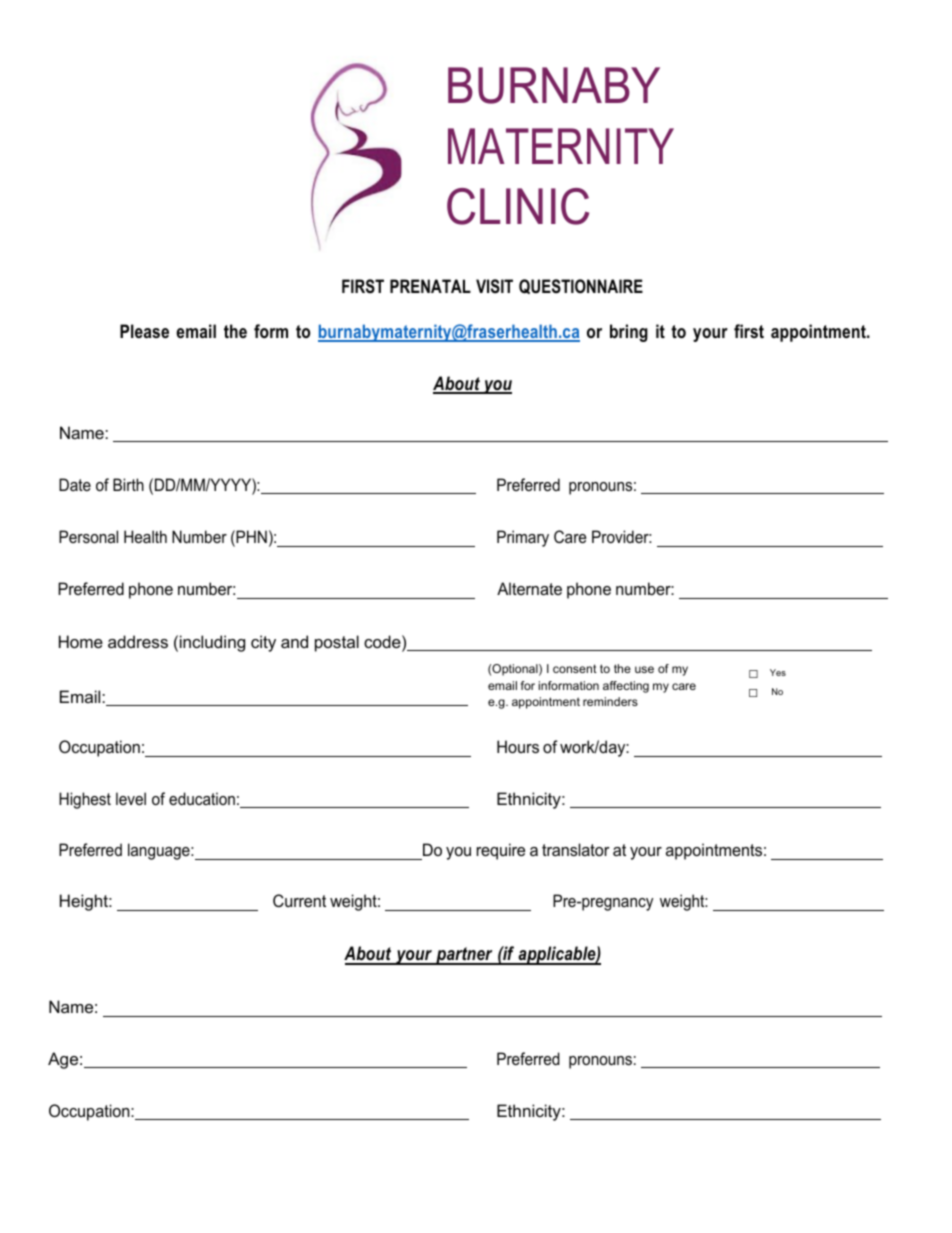 This screenshot has height=1233, width=952. Describe the element at coordinates (144, 331) in the screenshot. I see `Please` at that location.
